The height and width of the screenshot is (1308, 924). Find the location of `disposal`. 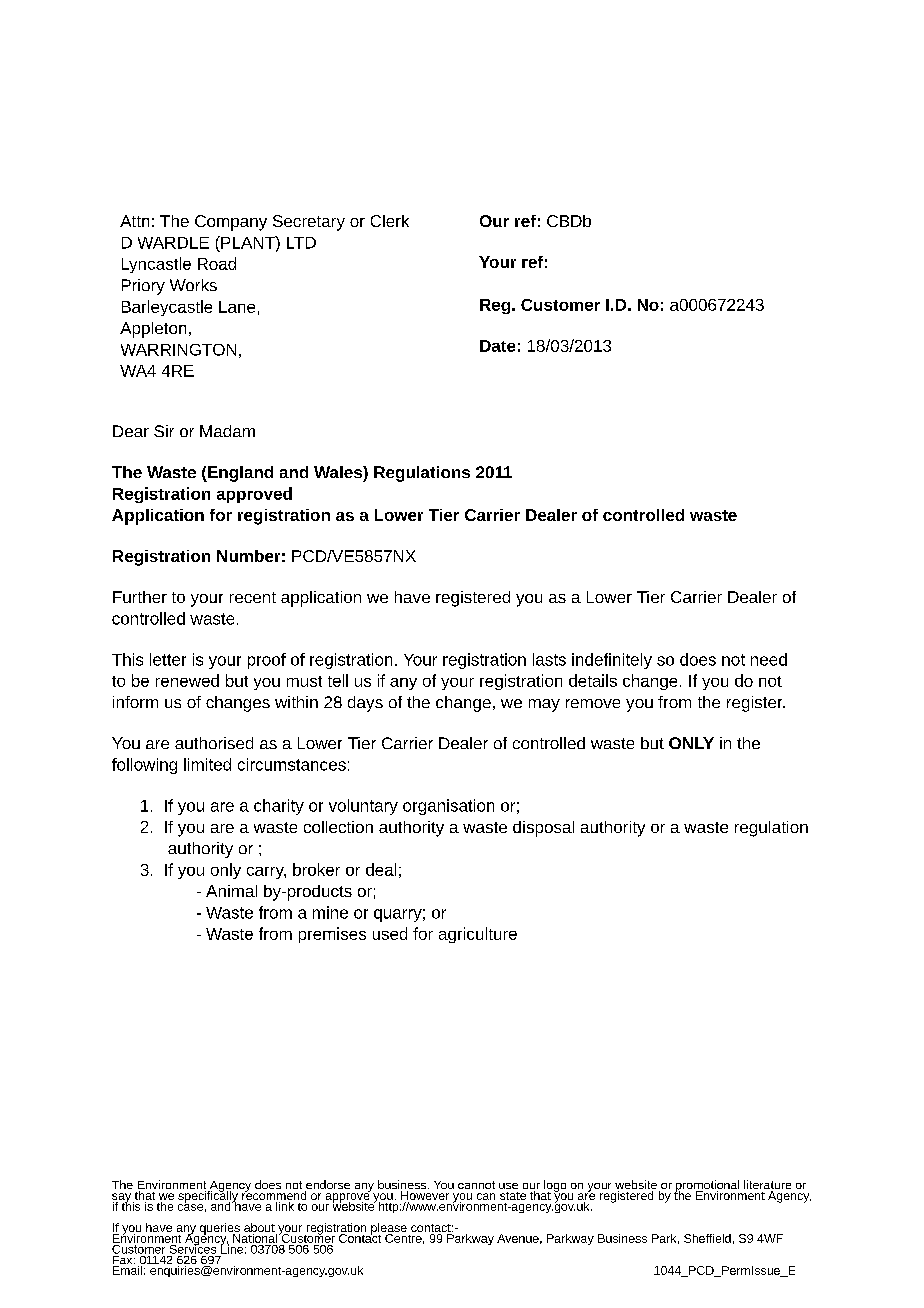

disposal is located at coordinates (543, 829).
